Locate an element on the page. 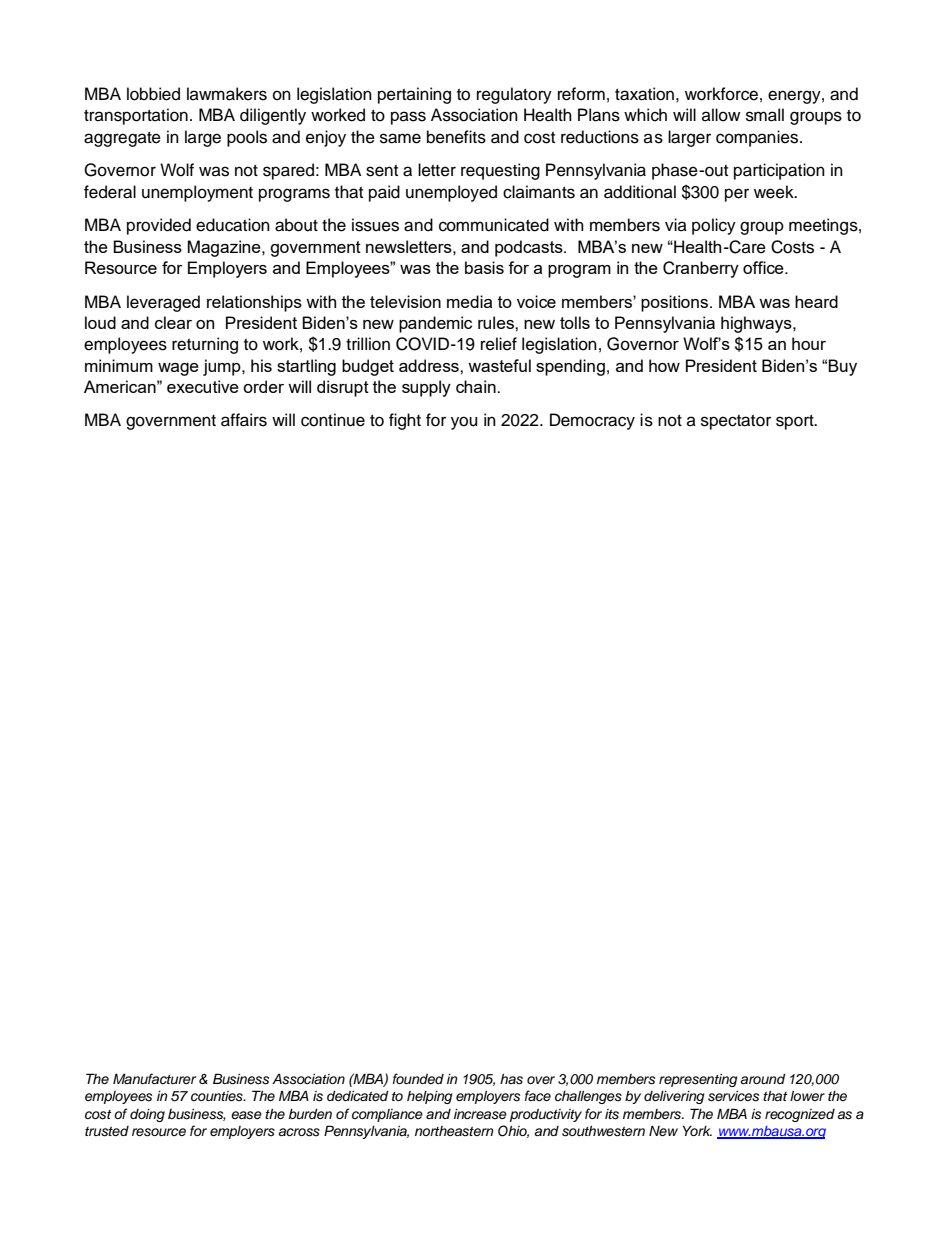  counties is located at coordinates (218, 1096).
